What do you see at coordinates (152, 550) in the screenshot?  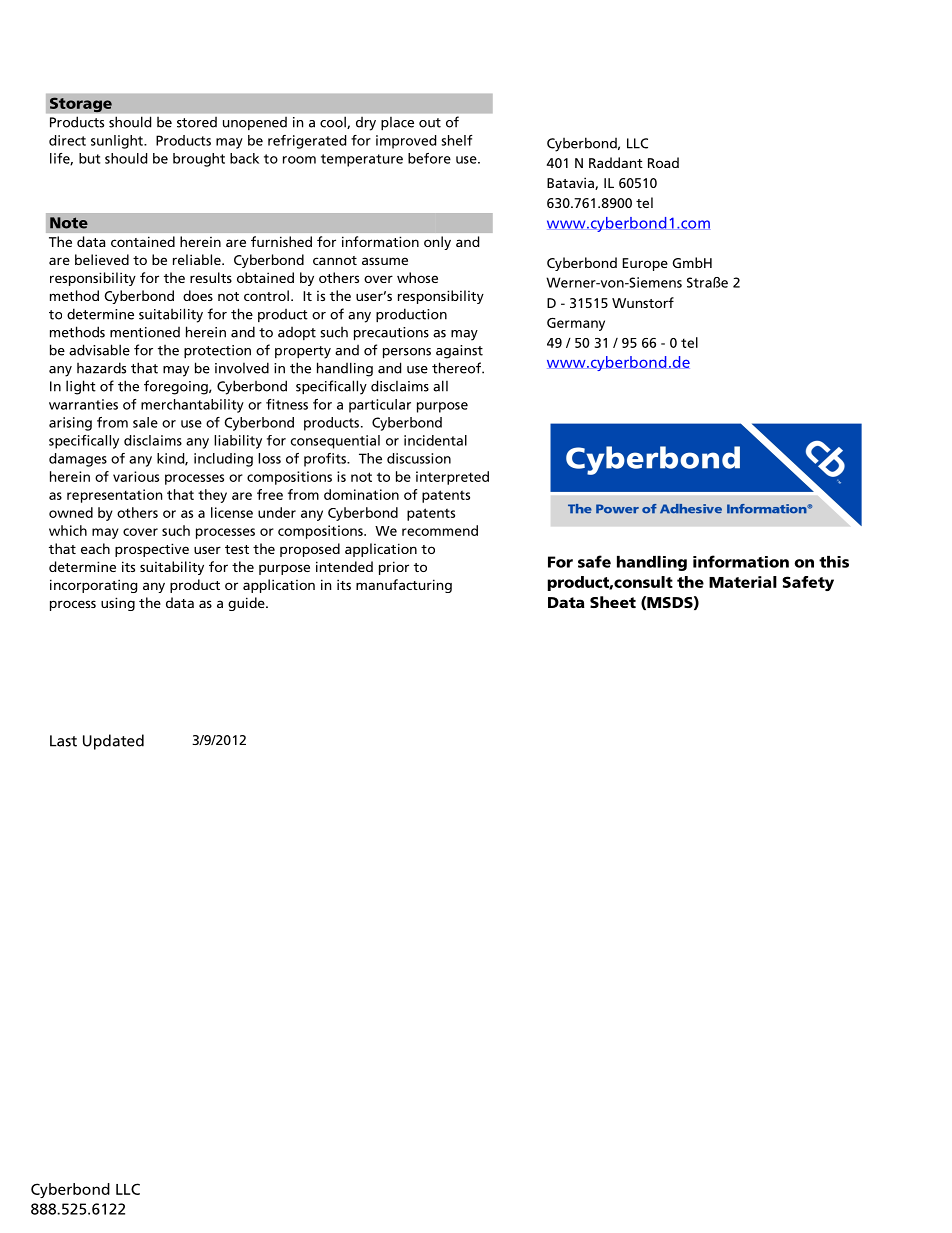 I see `prospective` at bounding box center [152, 550].
